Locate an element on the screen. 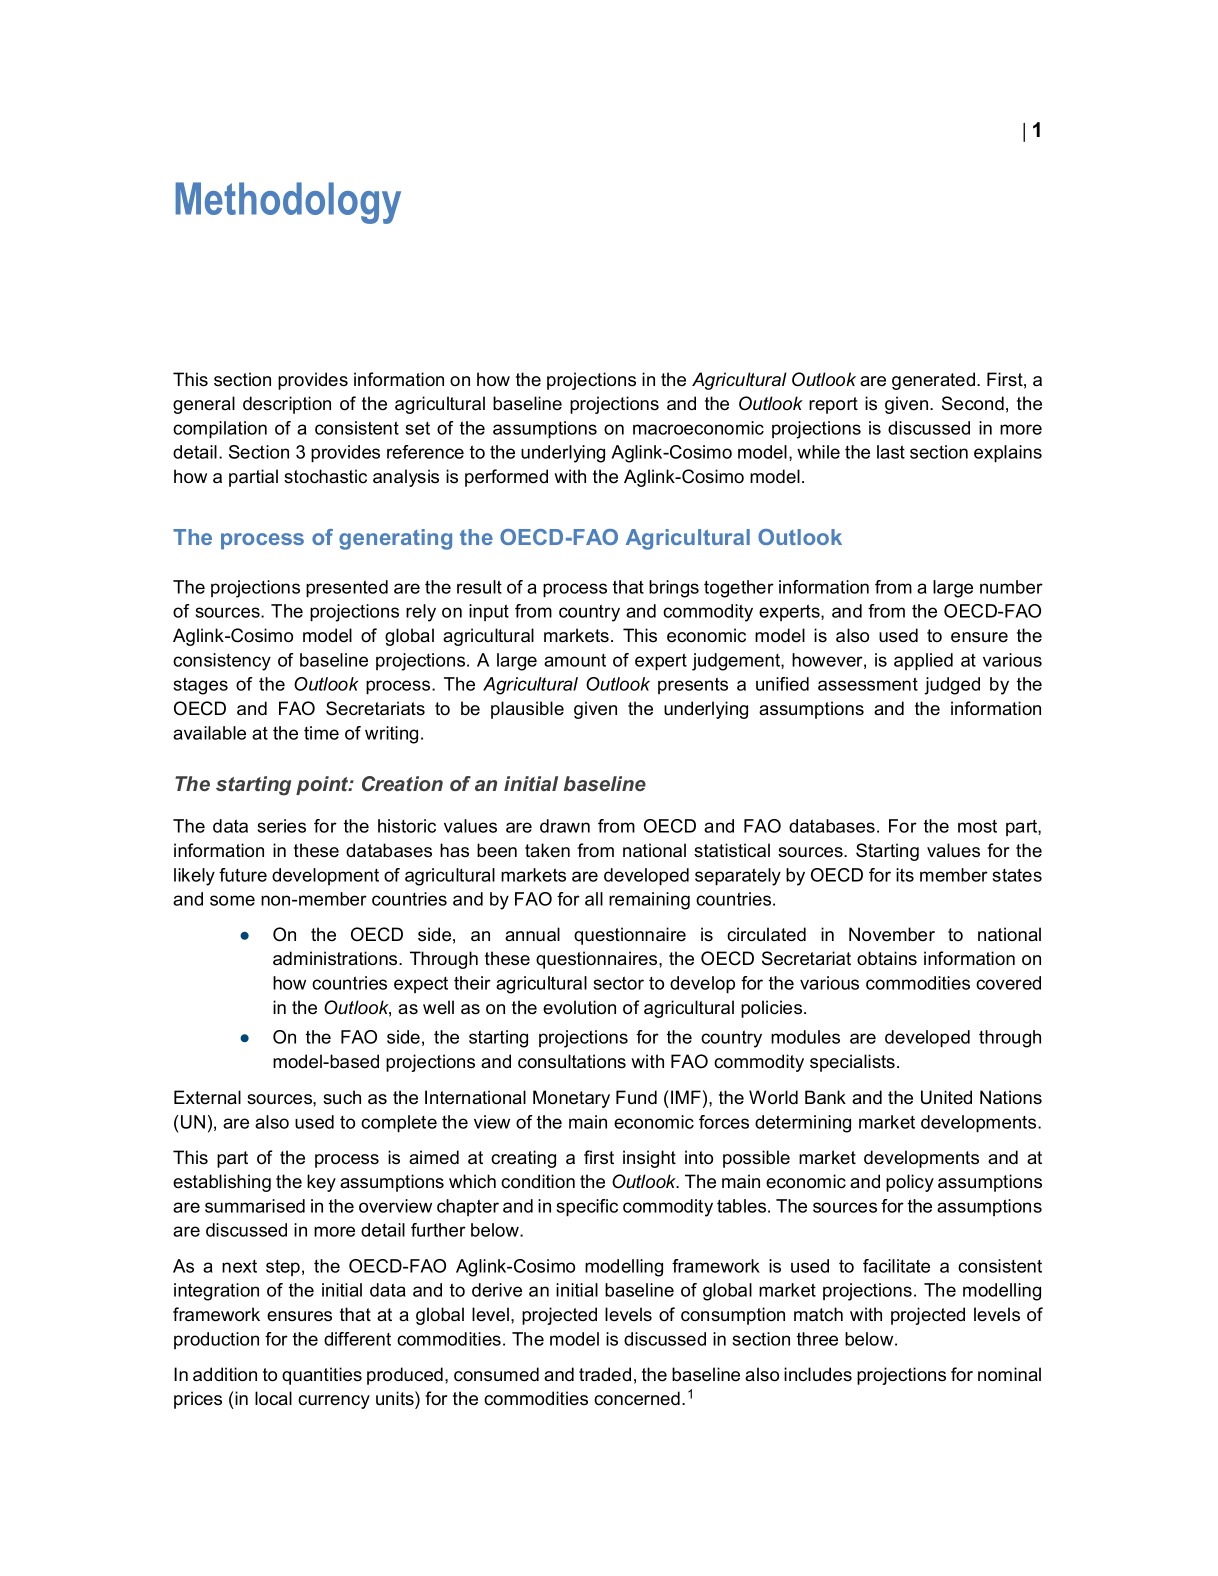 The width and height of the screenshot is (1218, 1576). most is located at coordinates (977, 826).
